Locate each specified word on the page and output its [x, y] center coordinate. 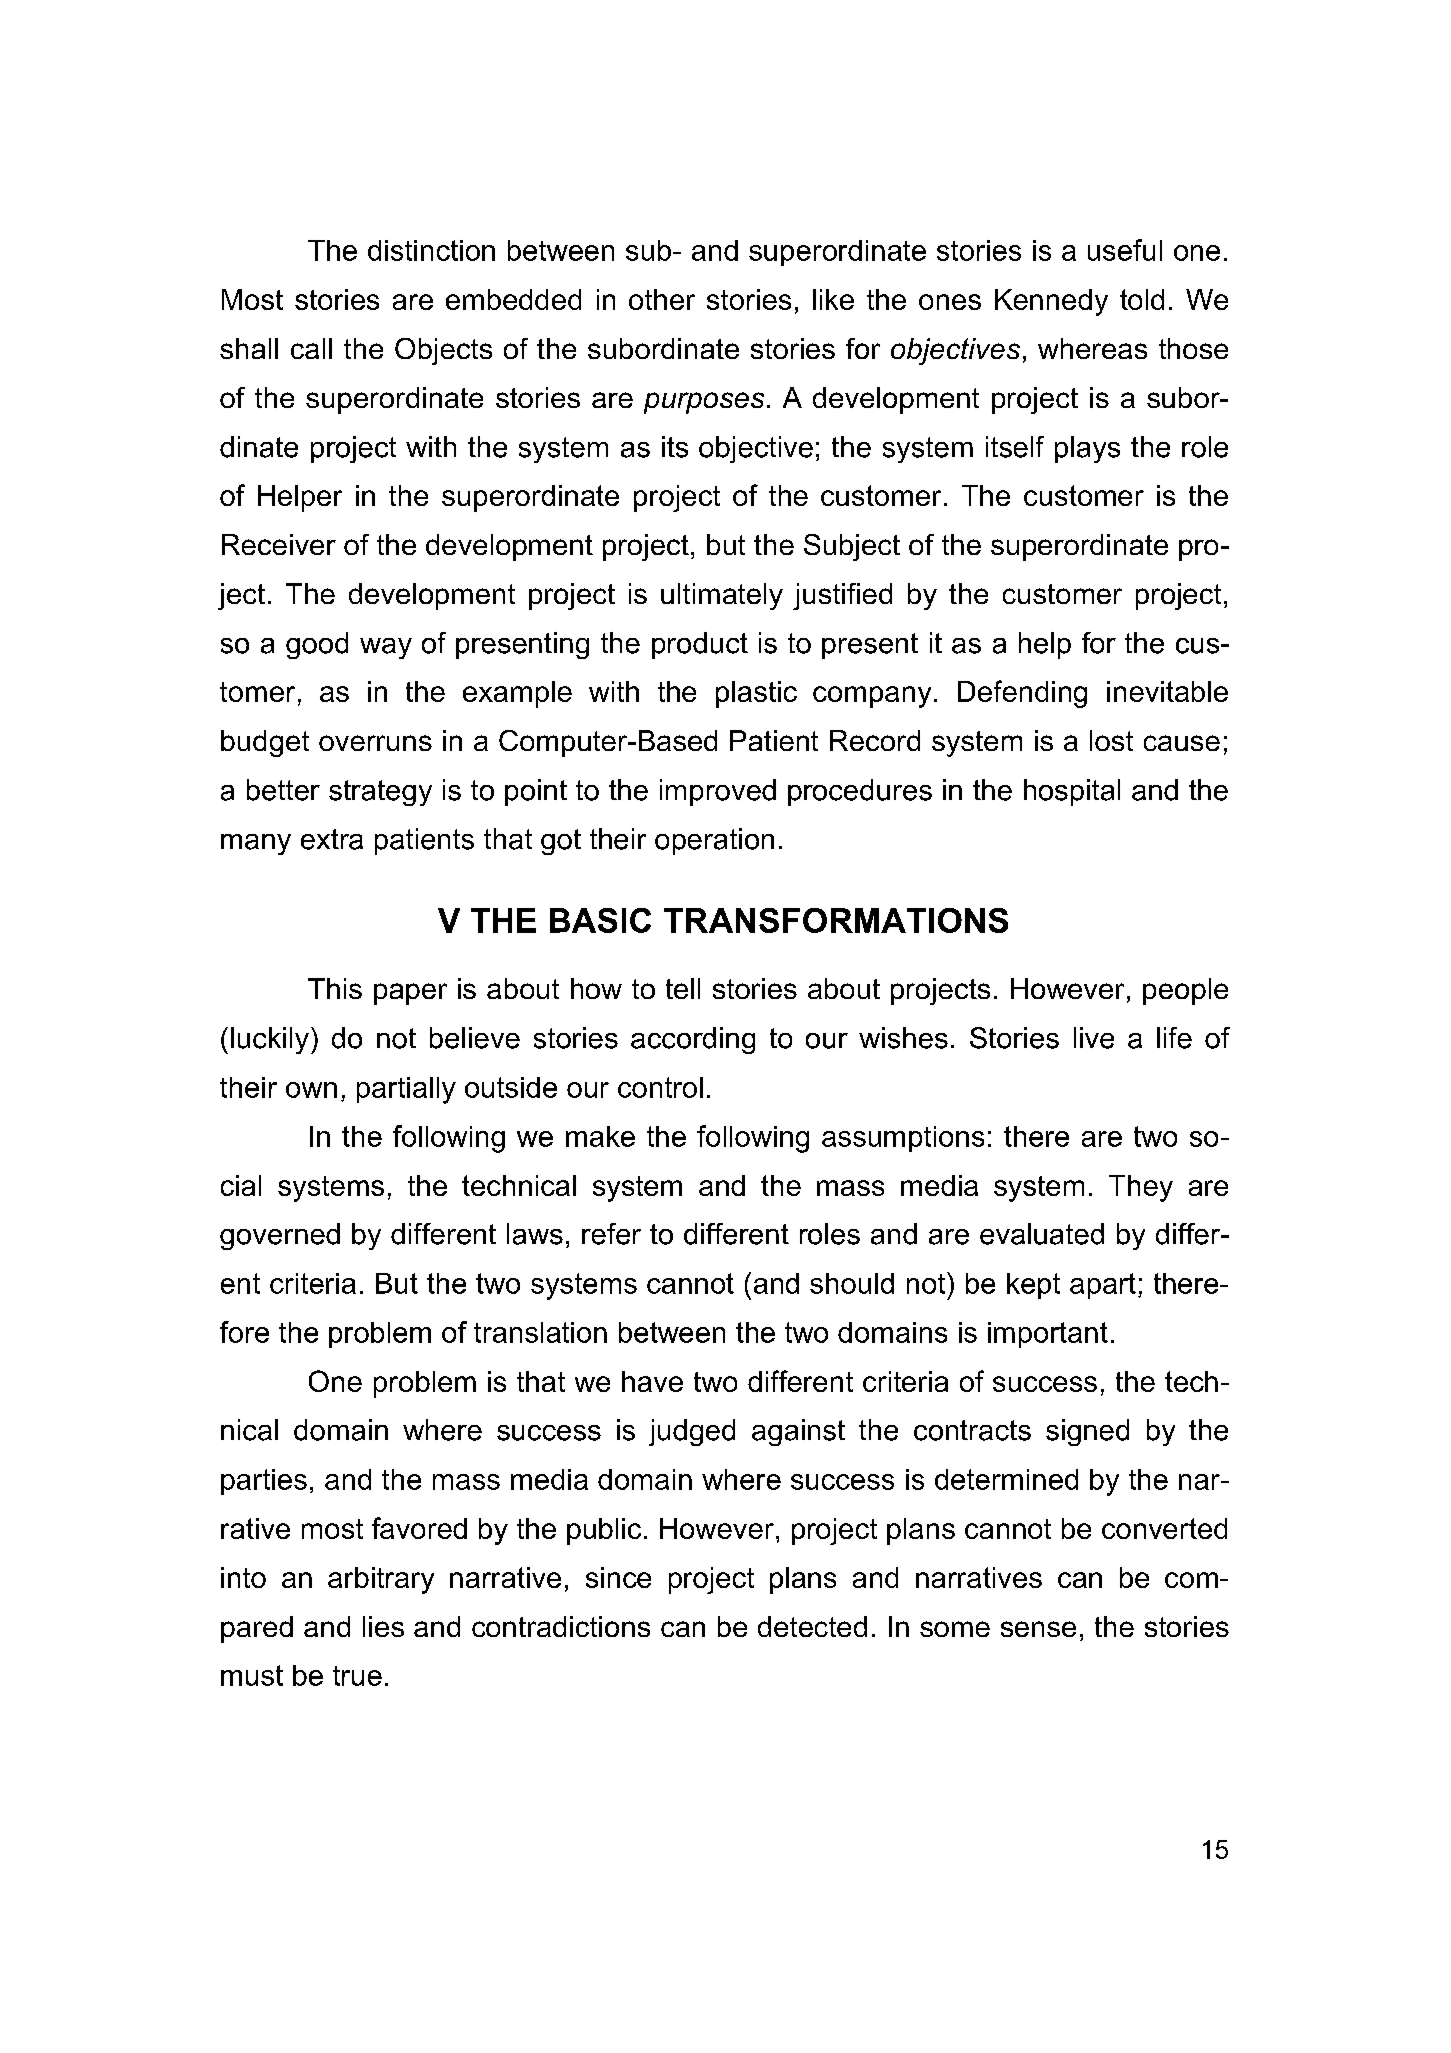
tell [683, 988]
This [335, 988]
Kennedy [1051, 302]
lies [383, 1626]
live [1094, 1038]
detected [812, 1626]
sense [1038, 1629]
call [311, 348]
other [662, 299]
